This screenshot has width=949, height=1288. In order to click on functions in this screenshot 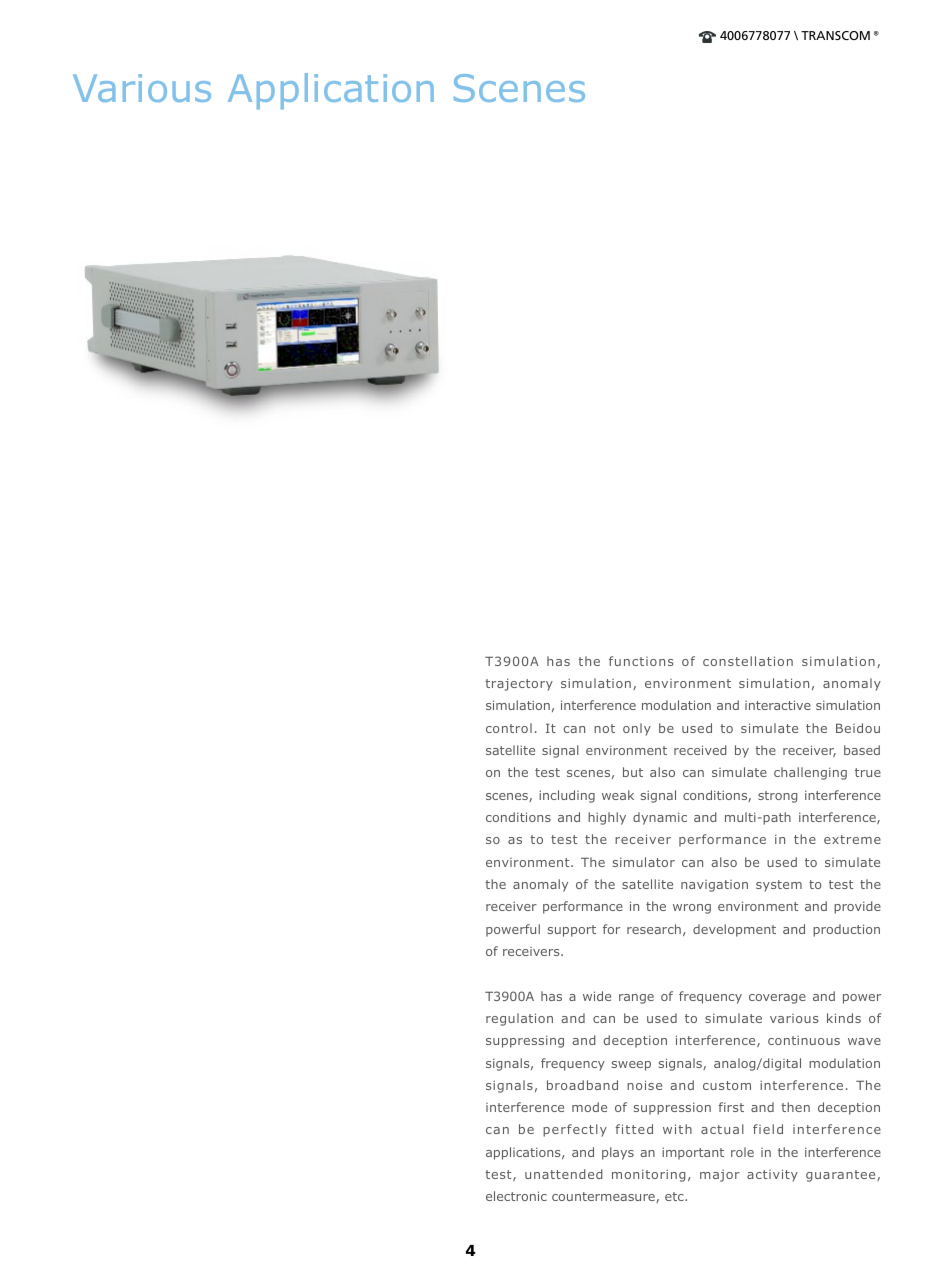, I will do `click(641, 661)`.
